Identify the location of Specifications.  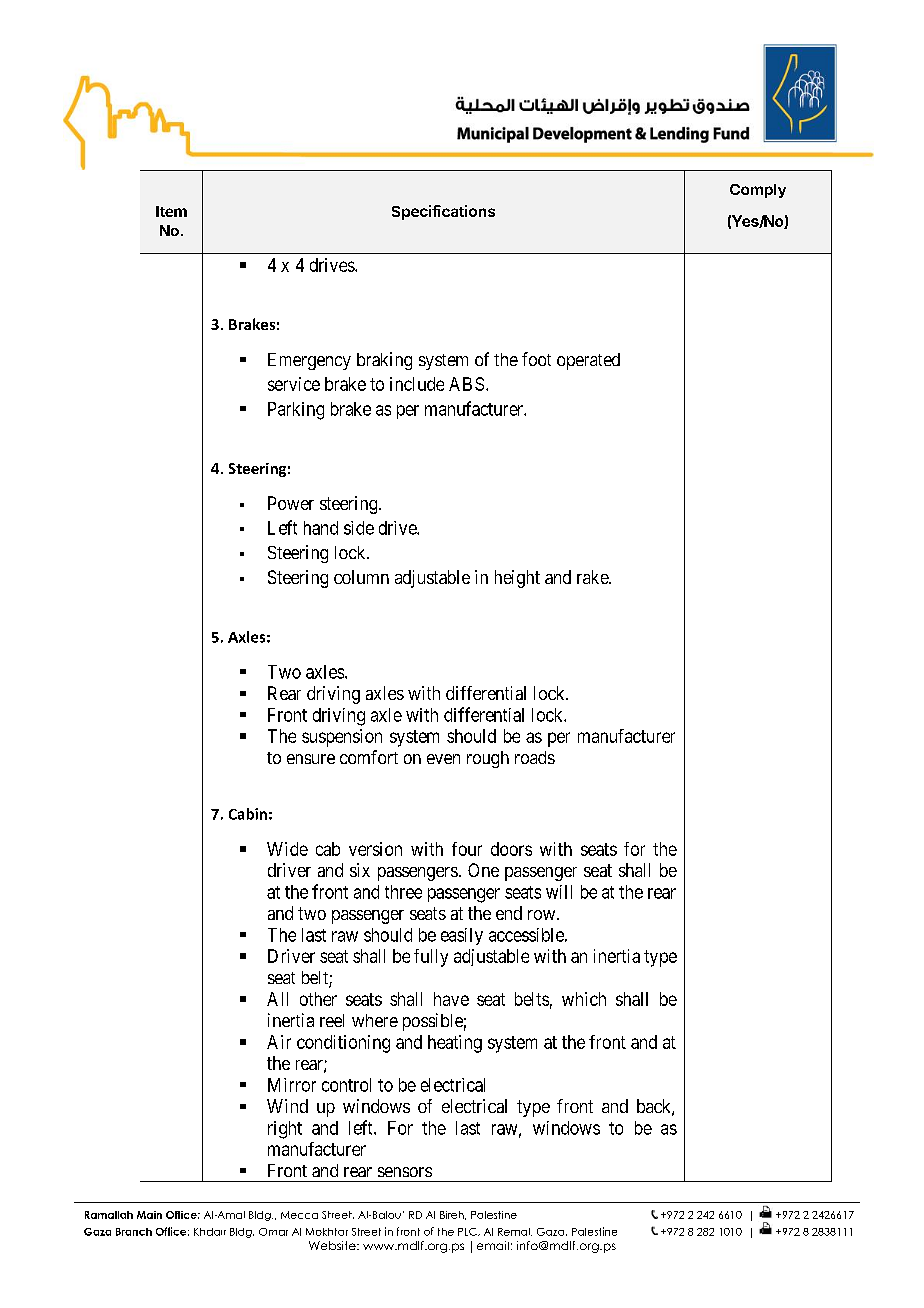
(443, 212).
